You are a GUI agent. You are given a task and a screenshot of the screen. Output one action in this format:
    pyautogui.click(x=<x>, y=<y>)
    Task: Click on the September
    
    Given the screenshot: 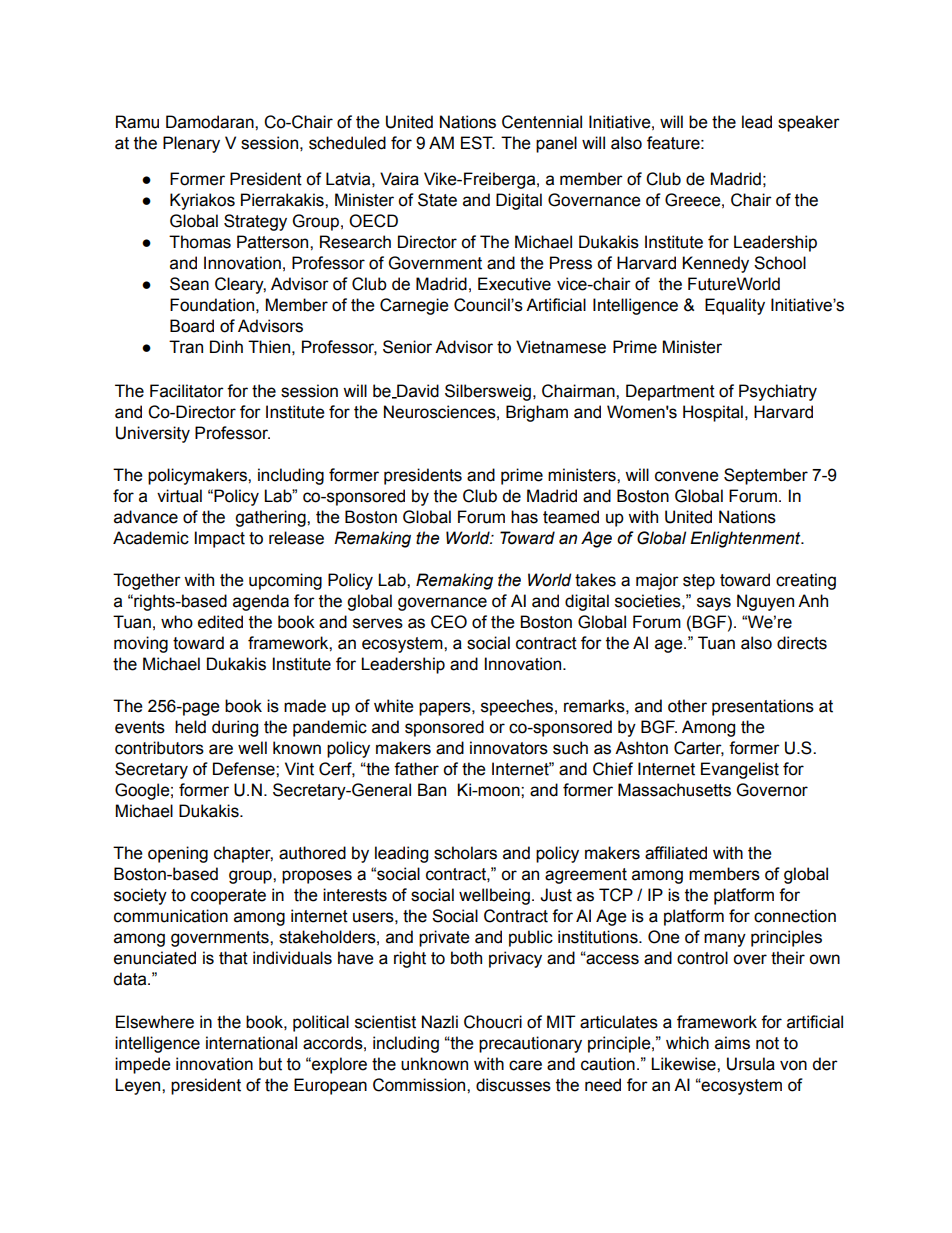 What is the action you would take?
    pyautogui.click(x=766, y=476)
